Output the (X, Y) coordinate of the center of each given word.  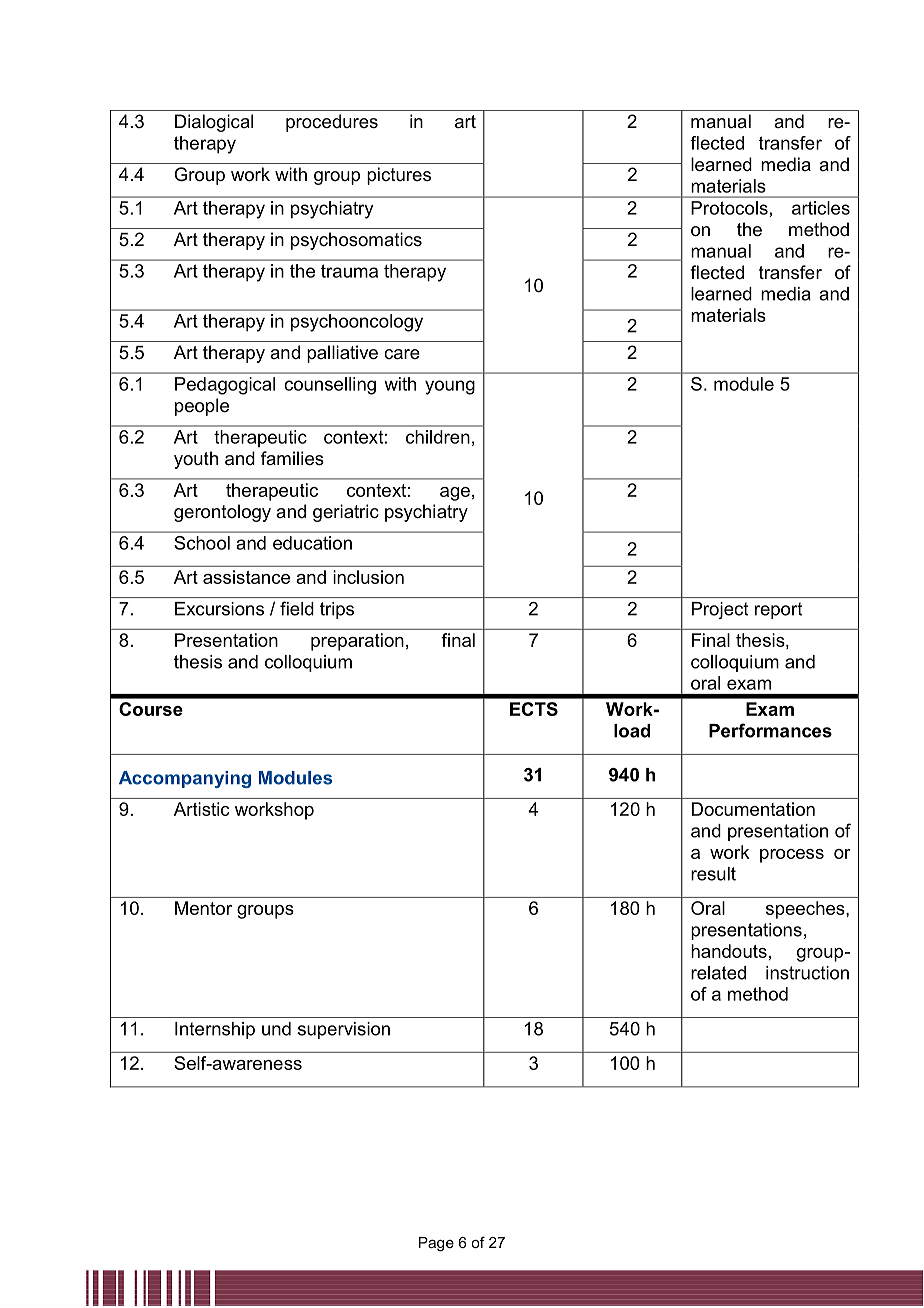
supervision (344, 1030)
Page (436, 1244)
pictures (399, 176)
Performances (770, 730)
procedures (332, 123)
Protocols (729, 208)
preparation (357, 642)
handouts (729, 951)
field (297, 608)
